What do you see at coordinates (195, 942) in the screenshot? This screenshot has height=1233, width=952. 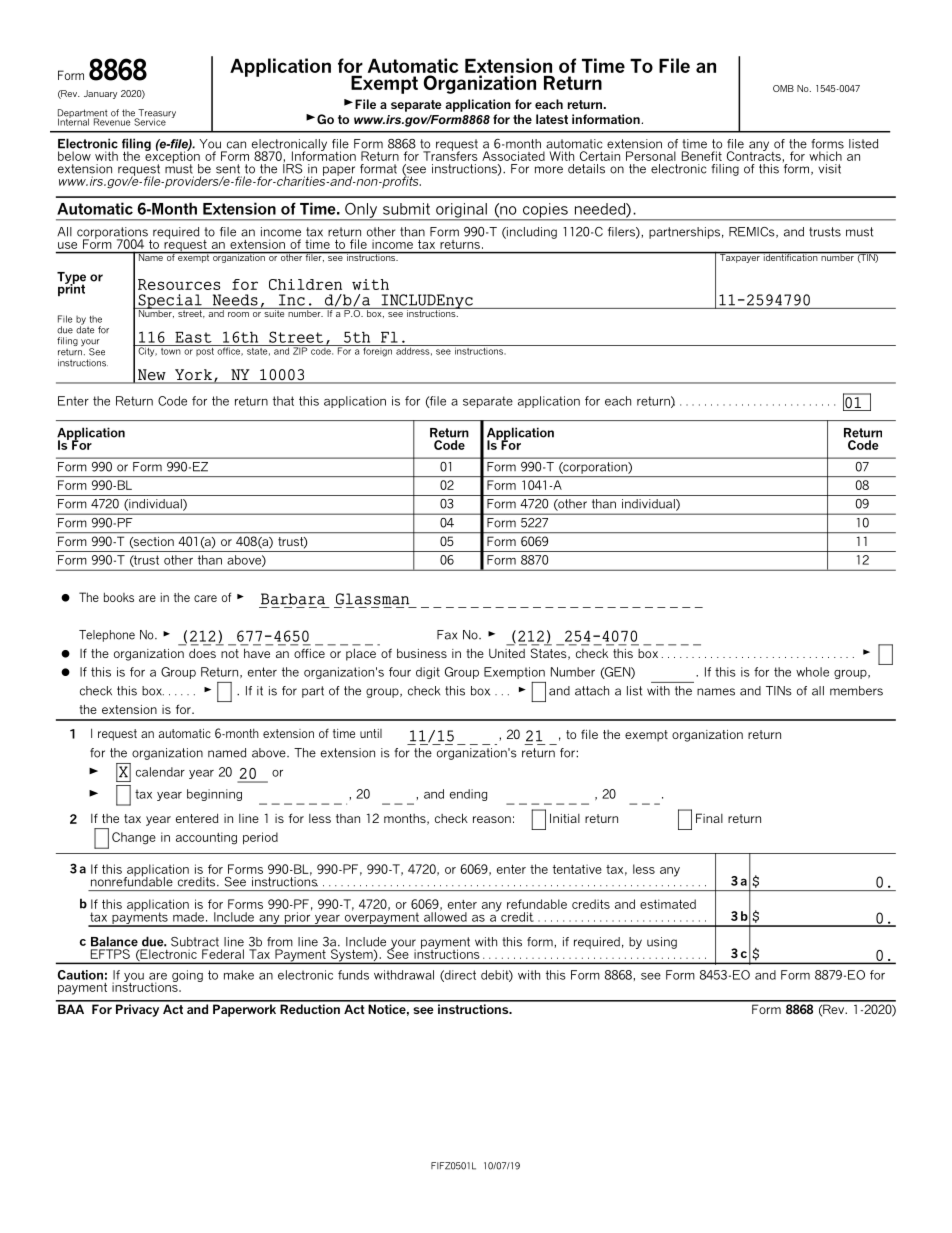 I see `Subtract` at bounding box center [195, 942].
